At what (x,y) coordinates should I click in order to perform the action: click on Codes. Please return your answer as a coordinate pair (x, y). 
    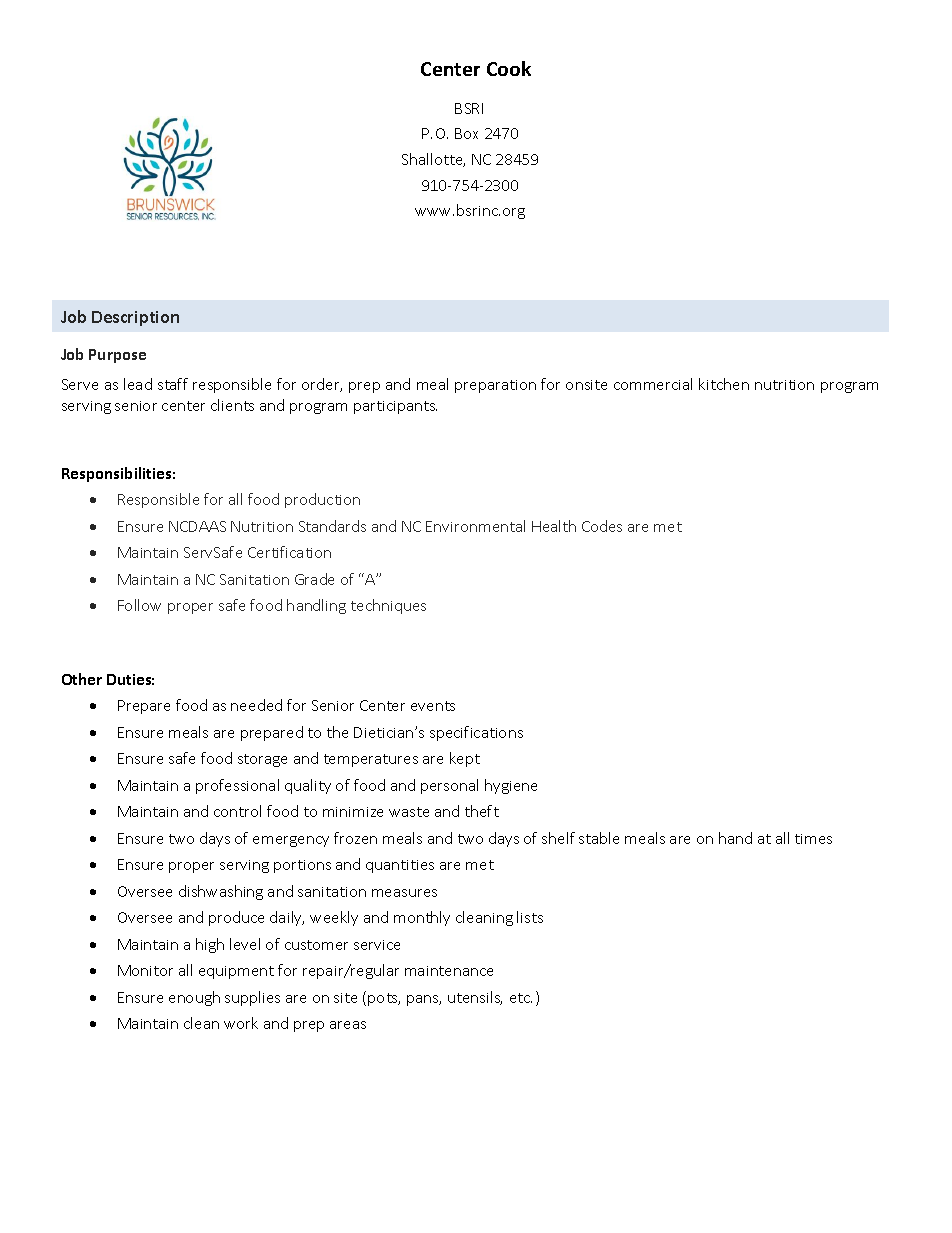
    Looking at the image, I should click on (602, 526).
